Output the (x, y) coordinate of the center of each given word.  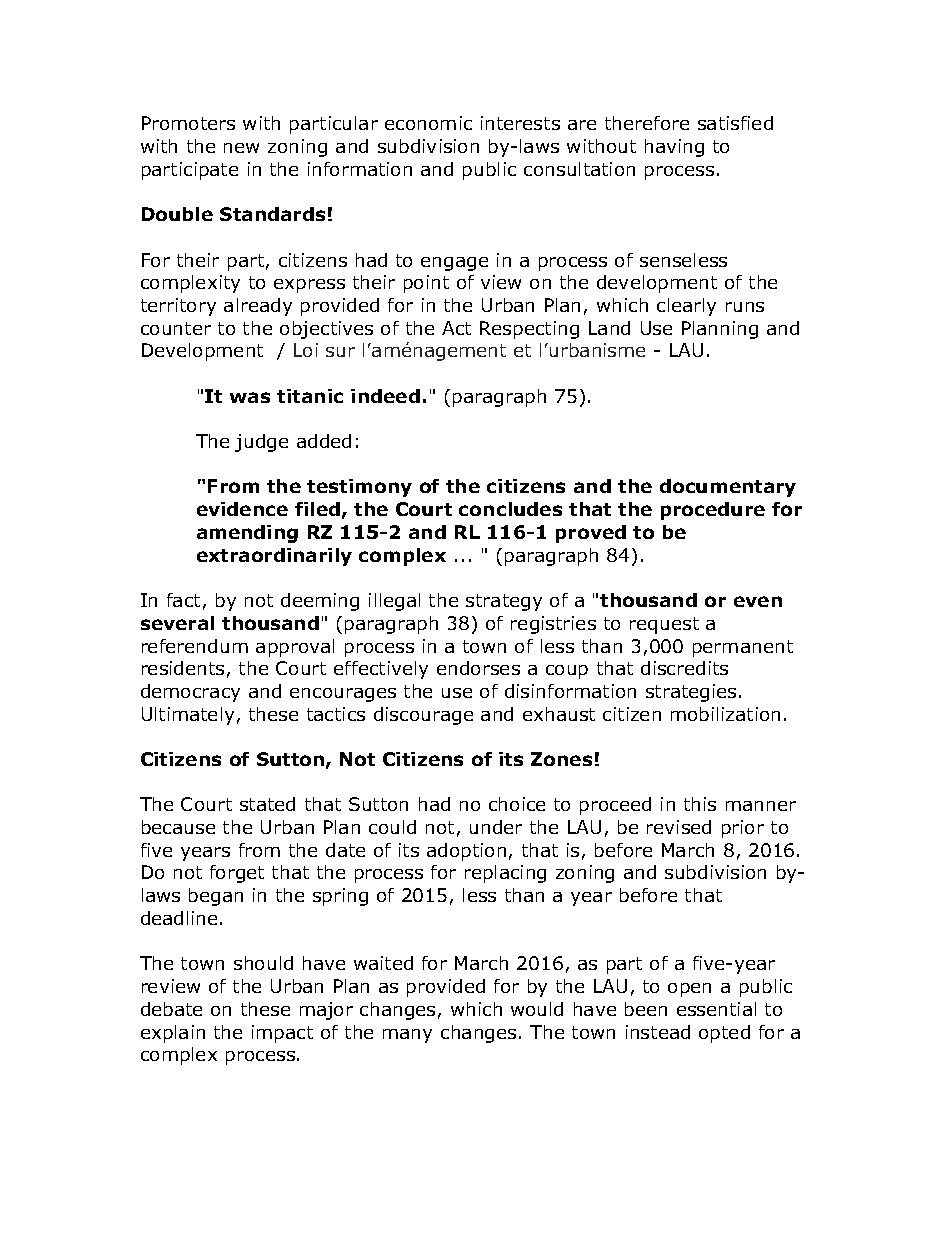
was (250, 397)
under (496, 827)
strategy (504, 602)
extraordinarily (274, 557)
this (700, 804)
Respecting (529, 330)
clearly (686, 307)
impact (282, 1034)
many (407, 1036)
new (241, 148)
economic (428, 123)
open (689, 990)
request (664, 625)
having (674, 148)
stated (267, 804)
